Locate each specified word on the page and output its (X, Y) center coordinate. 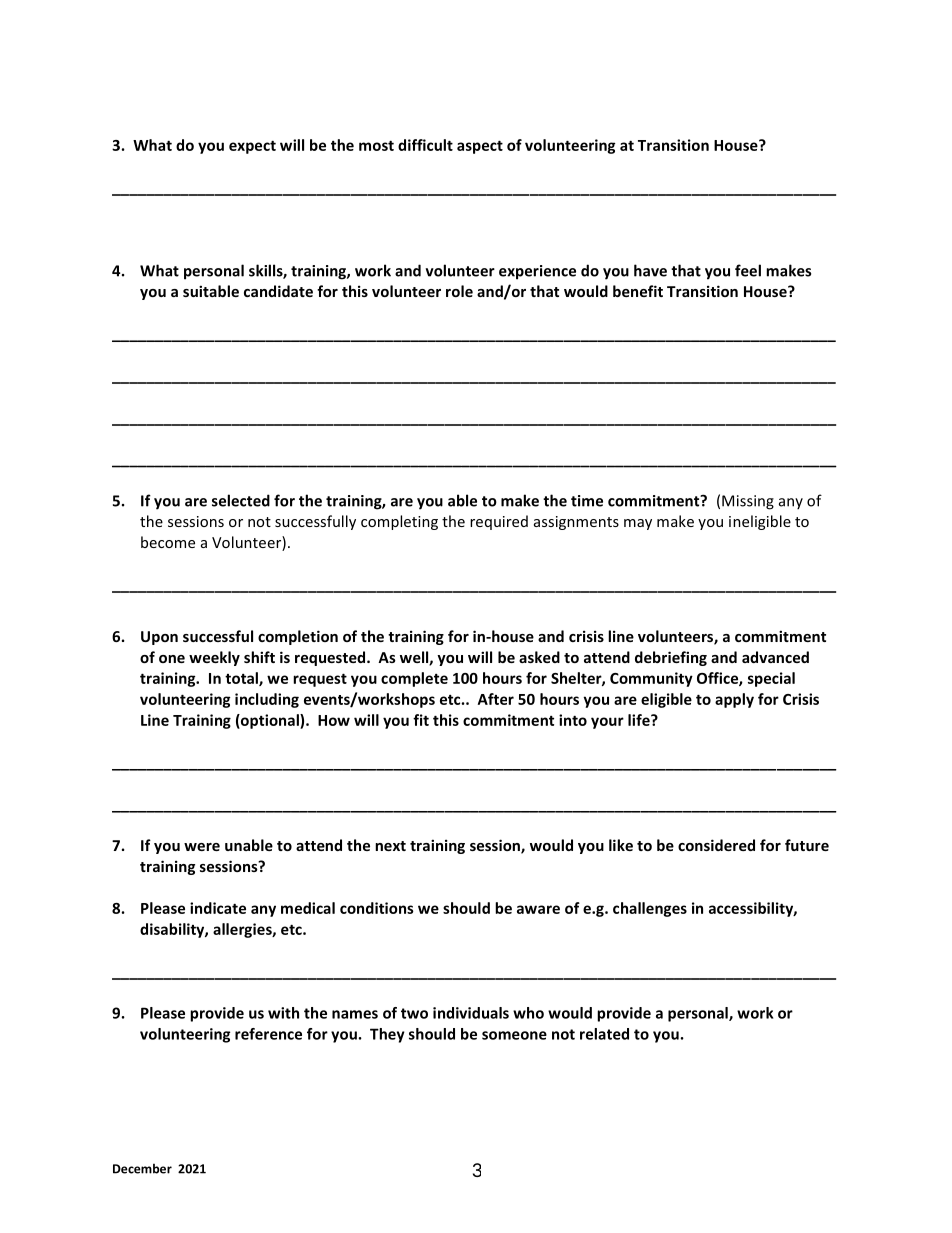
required (499, 522)
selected (241, 500)
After (496, 699)
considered (716, 845)
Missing (748, 502)
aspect (480, 147)
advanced (775, 657)
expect (252, 147)
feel (748, 270)
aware (538, 909)
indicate (218, 908)
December (142, 1168)
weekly (214, 658)
